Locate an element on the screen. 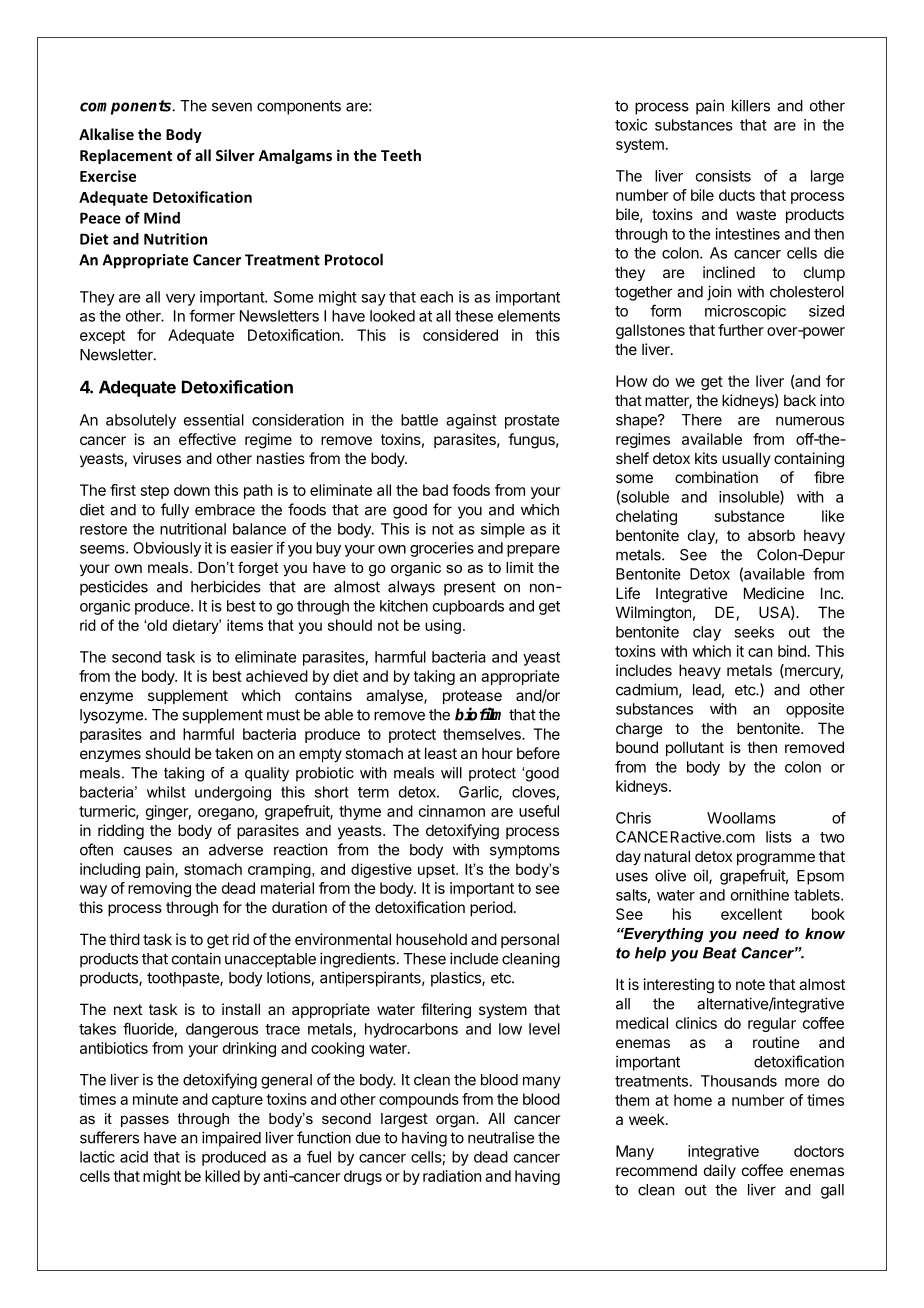 The image size is (924, 1308). Silver is located at coordinates (235, 155).
